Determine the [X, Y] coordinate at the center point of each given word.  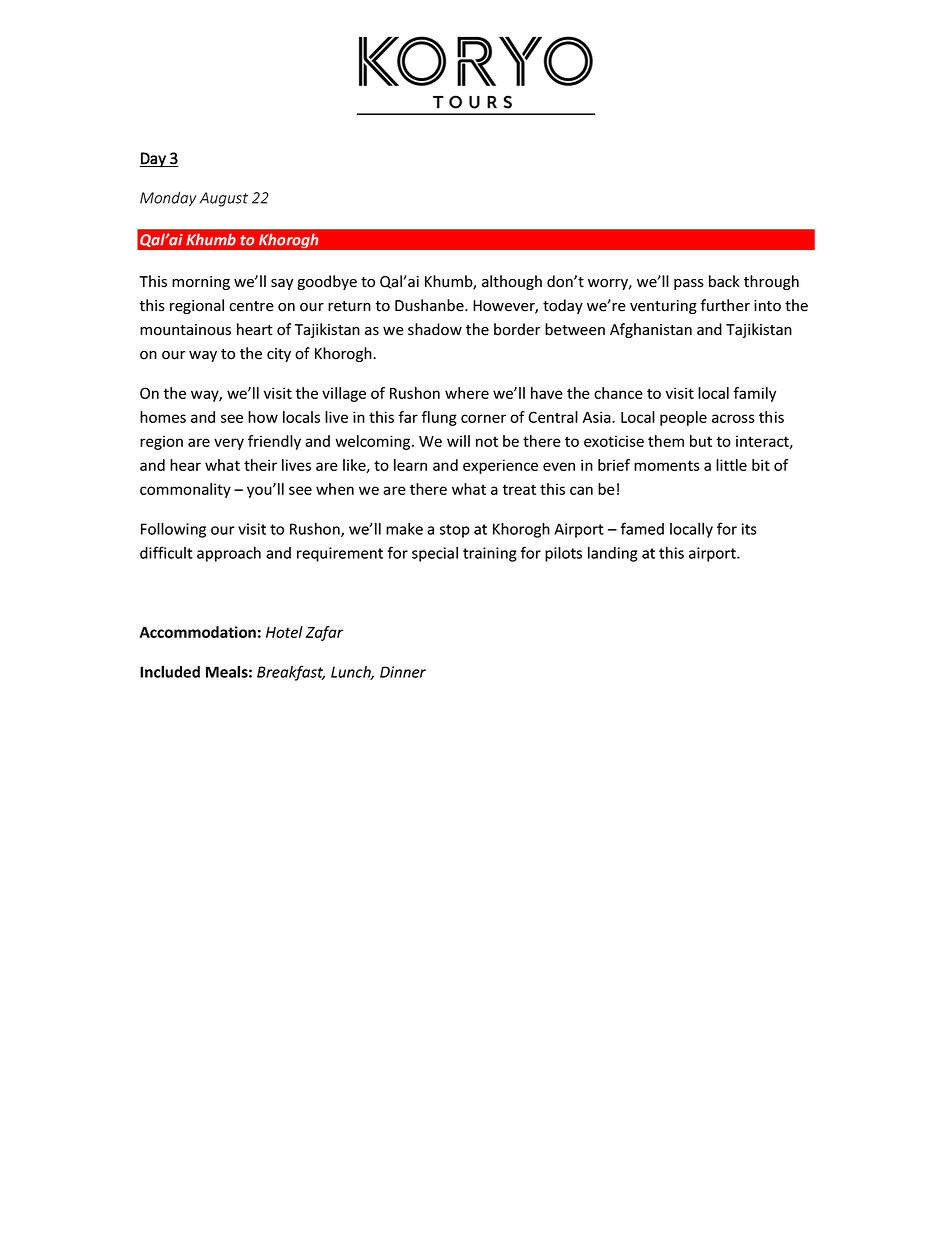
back [724, 281]
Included [170, 672]
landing [613, 554]
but [701, 441]
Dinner [403, 672]
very [229, 444]
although [512, 282]
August [223, 199]
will [458, 441]
